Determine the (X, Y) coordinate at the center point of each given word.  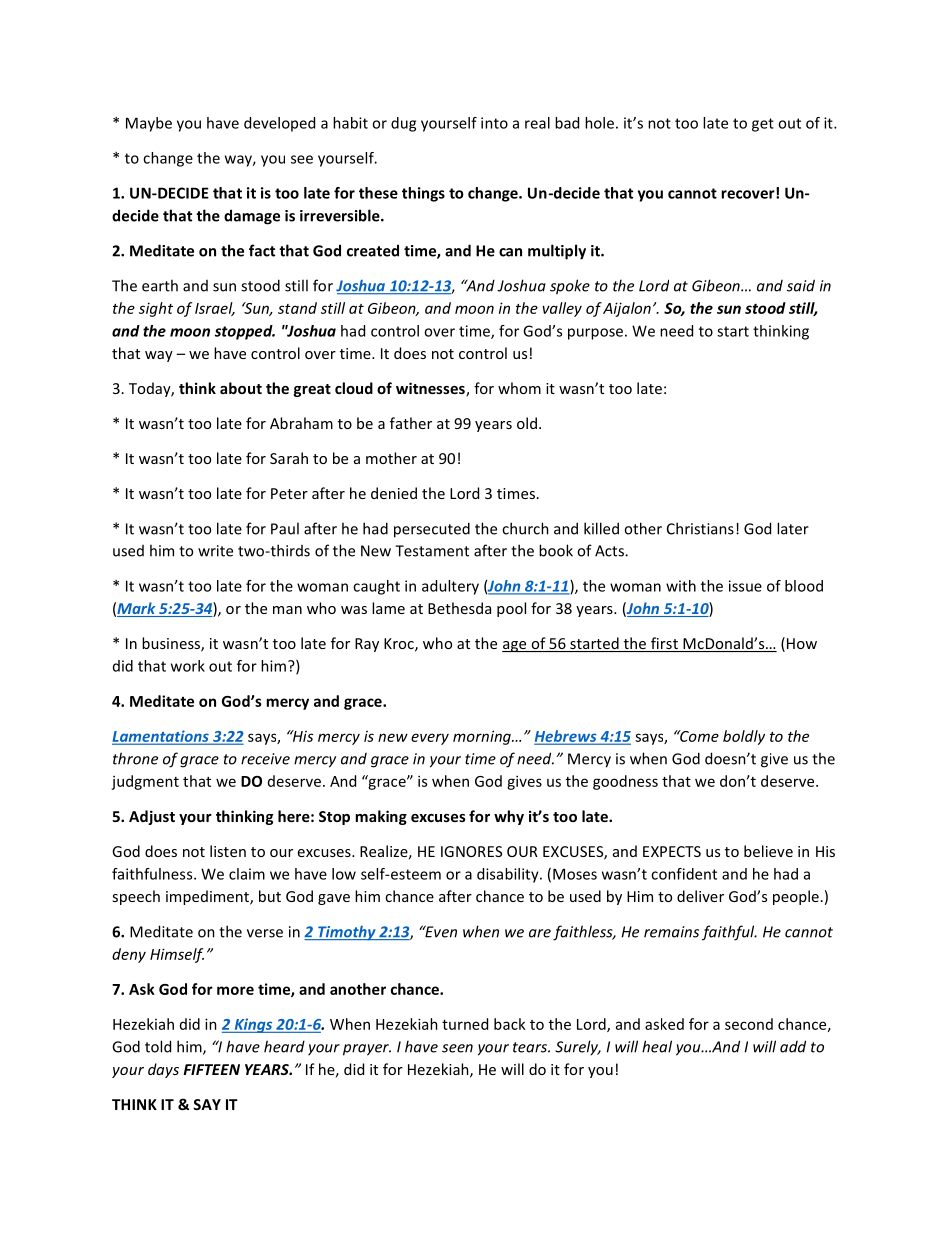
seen (457, 1048)
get (763, 125)
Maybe (149, 124)
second (749, 1024)
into (494, 123)
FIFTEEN (211, 1069)
